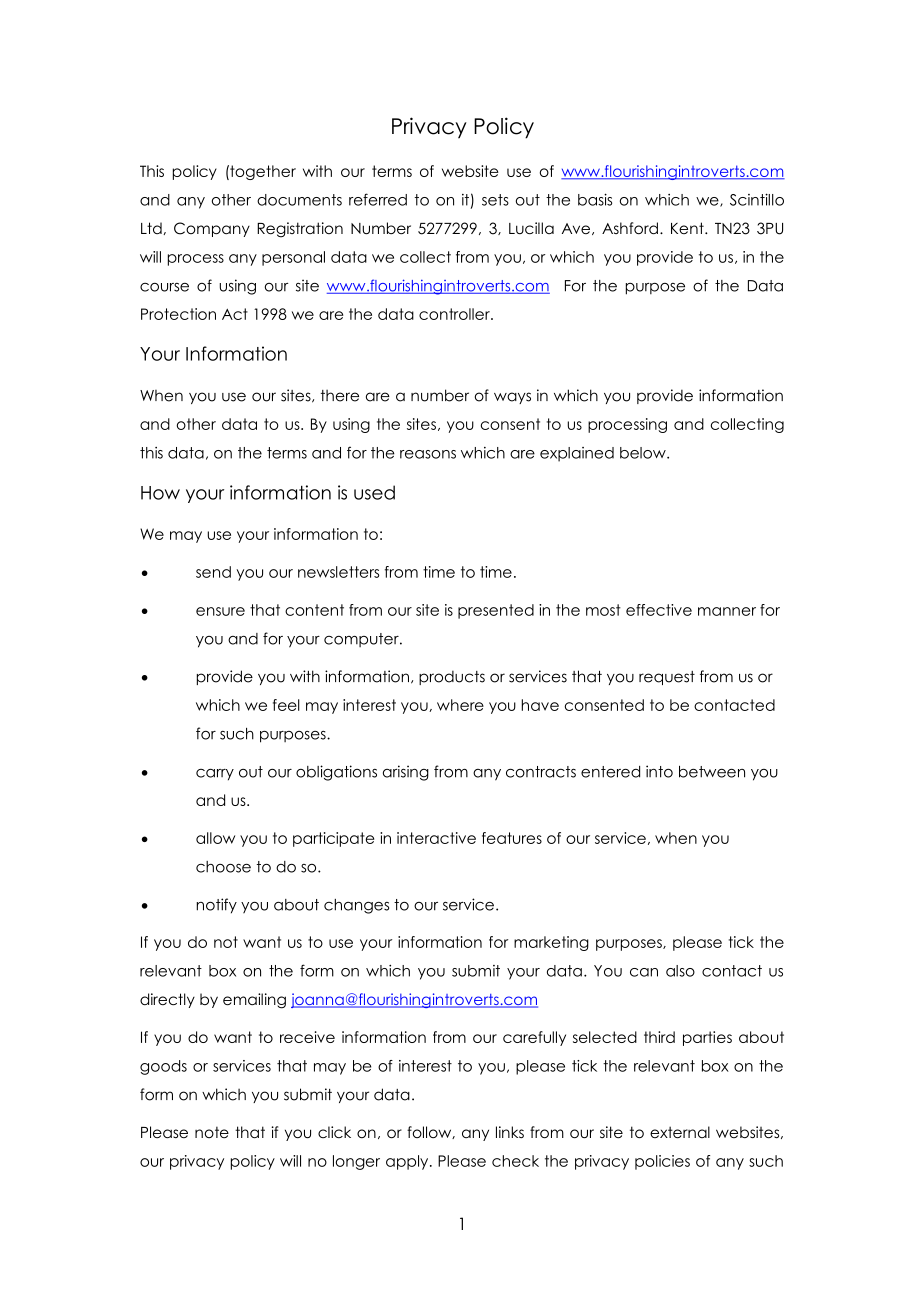 Image resolution: width=924 pixels, height=1308 pixels. Describe the element at coordinates (286, 705) in the screenshot. I see `feel` at that location.
